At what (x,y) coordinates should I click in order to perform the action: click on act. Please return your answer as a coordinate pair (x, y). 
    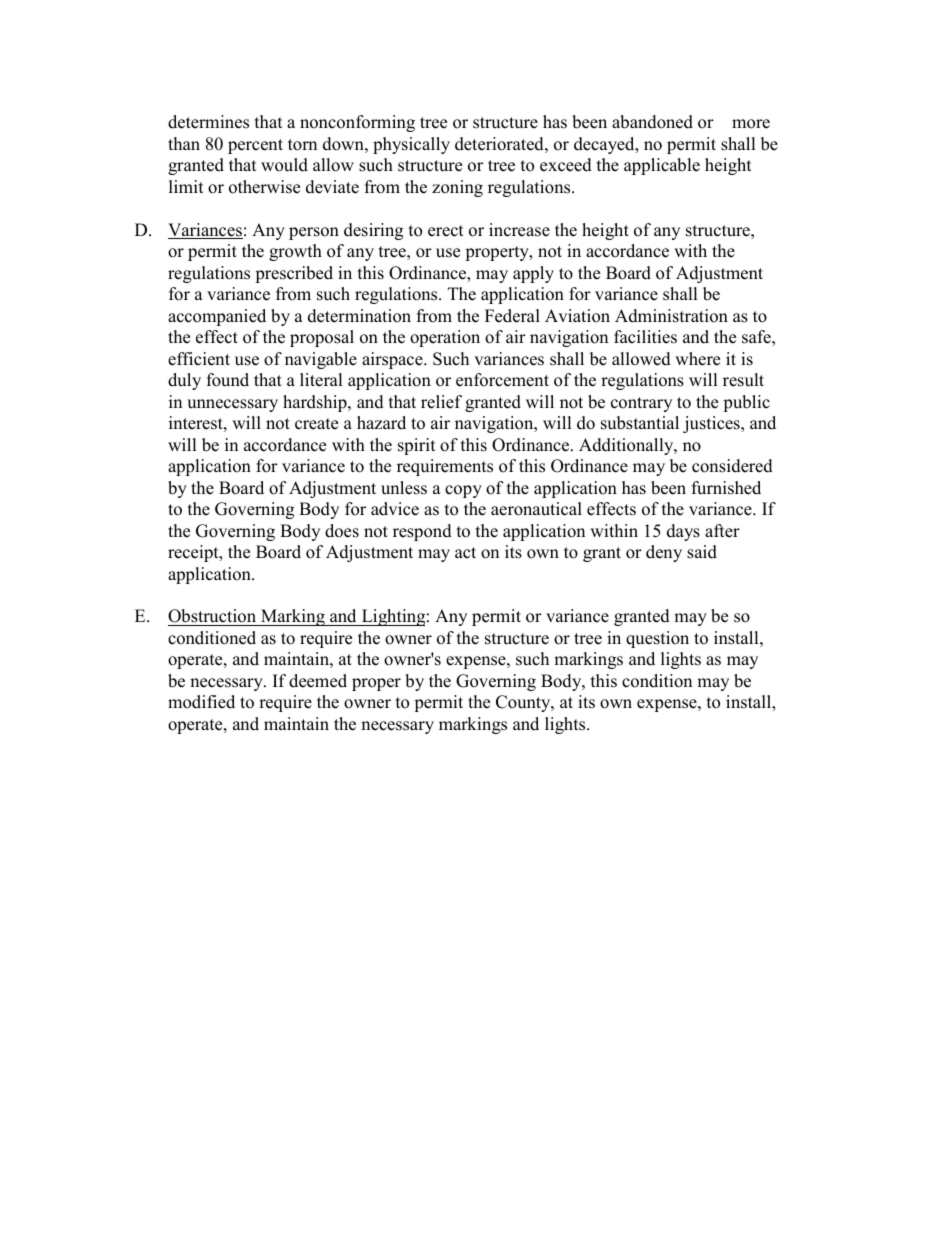
    Looking at the image, I should click on (465, 553).
